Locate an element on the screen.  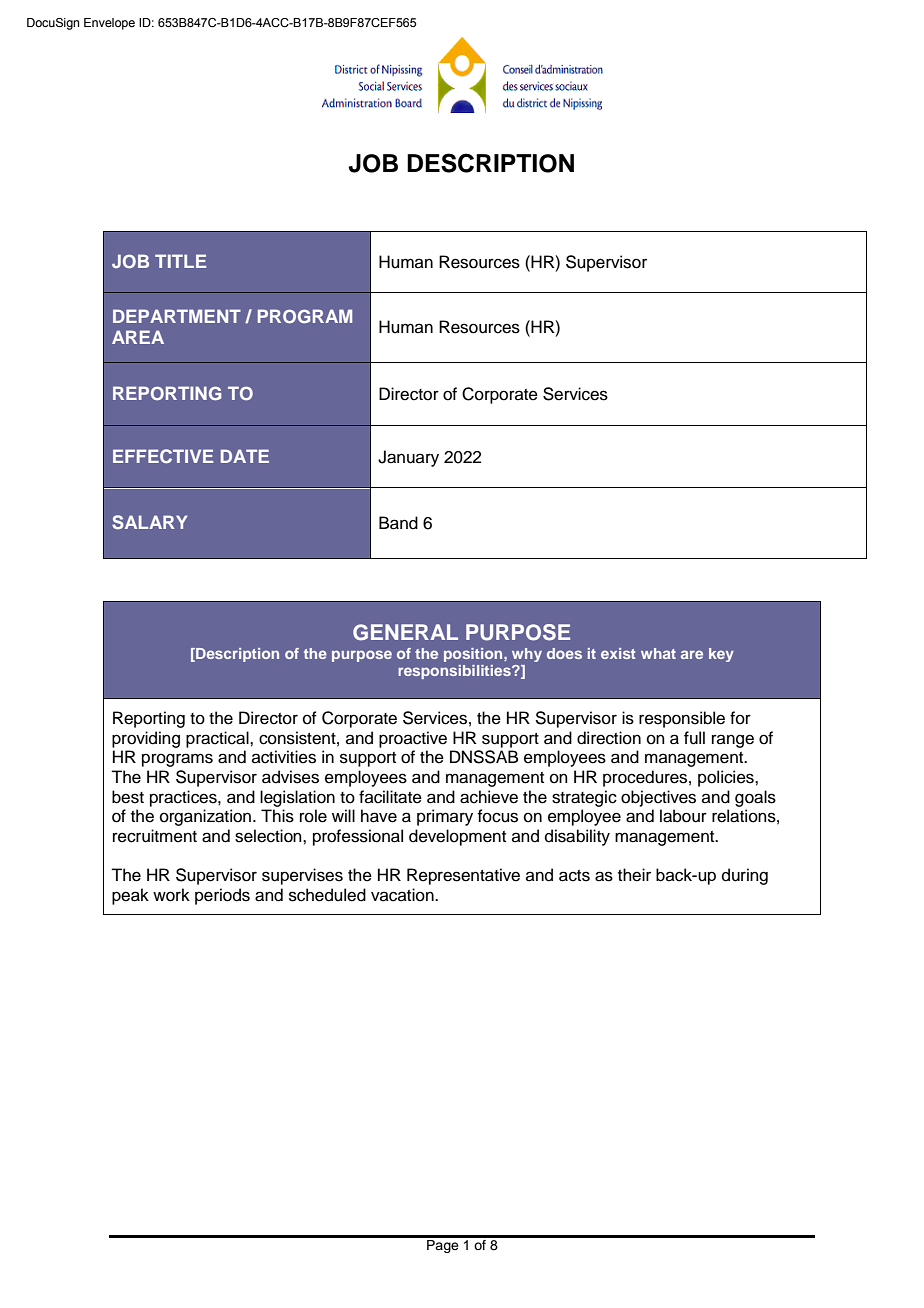
periods is located at coordinates (222, 896).
